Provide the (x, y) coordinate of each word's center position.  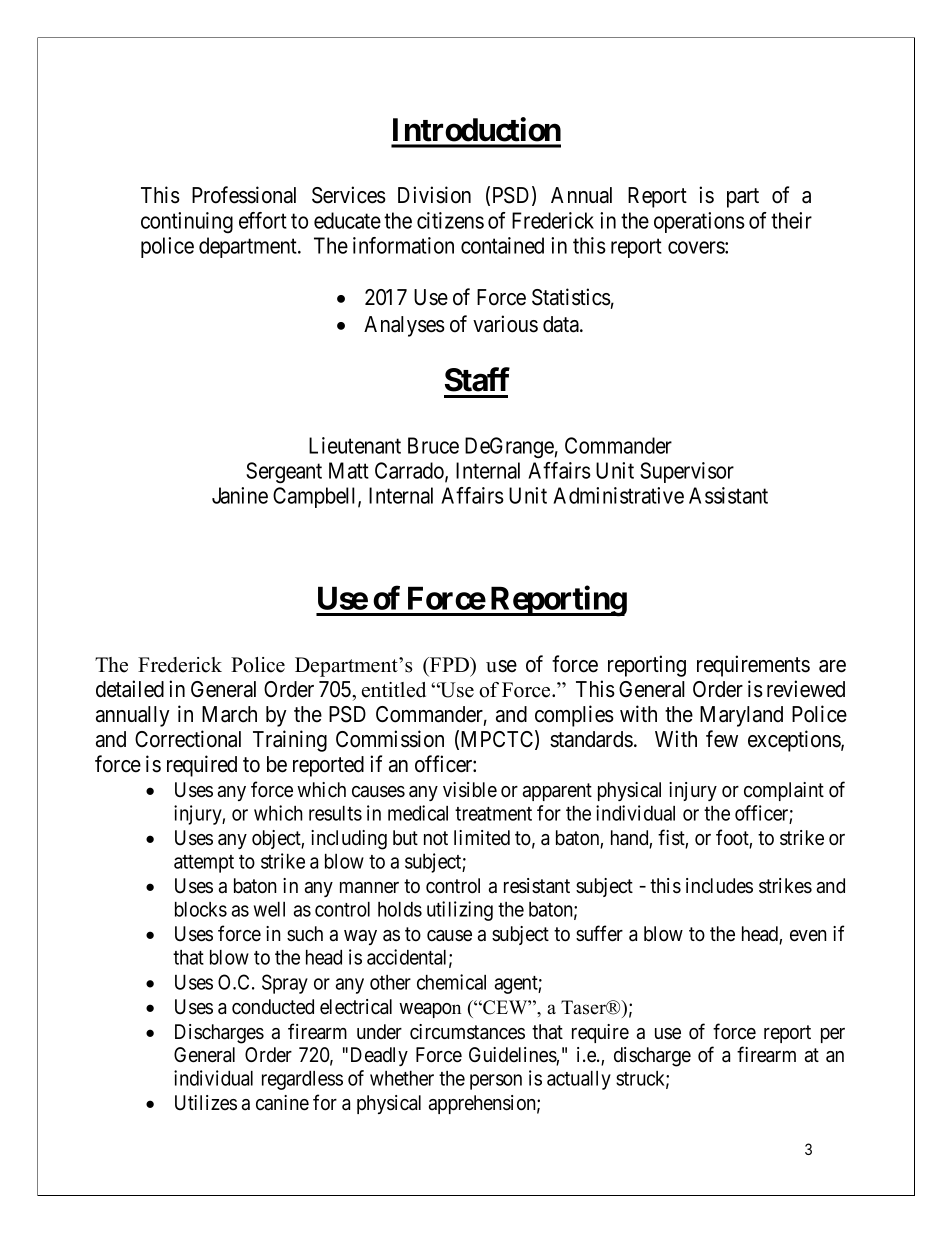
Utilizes (206, 1103)
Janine (240, 495)
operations (699, 222)
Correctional (188, 739)
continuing (187, 222)
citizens (450, 220)
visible (470, 790)
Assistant (728, 495)
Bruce (433, 445)
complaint (784, 791)
